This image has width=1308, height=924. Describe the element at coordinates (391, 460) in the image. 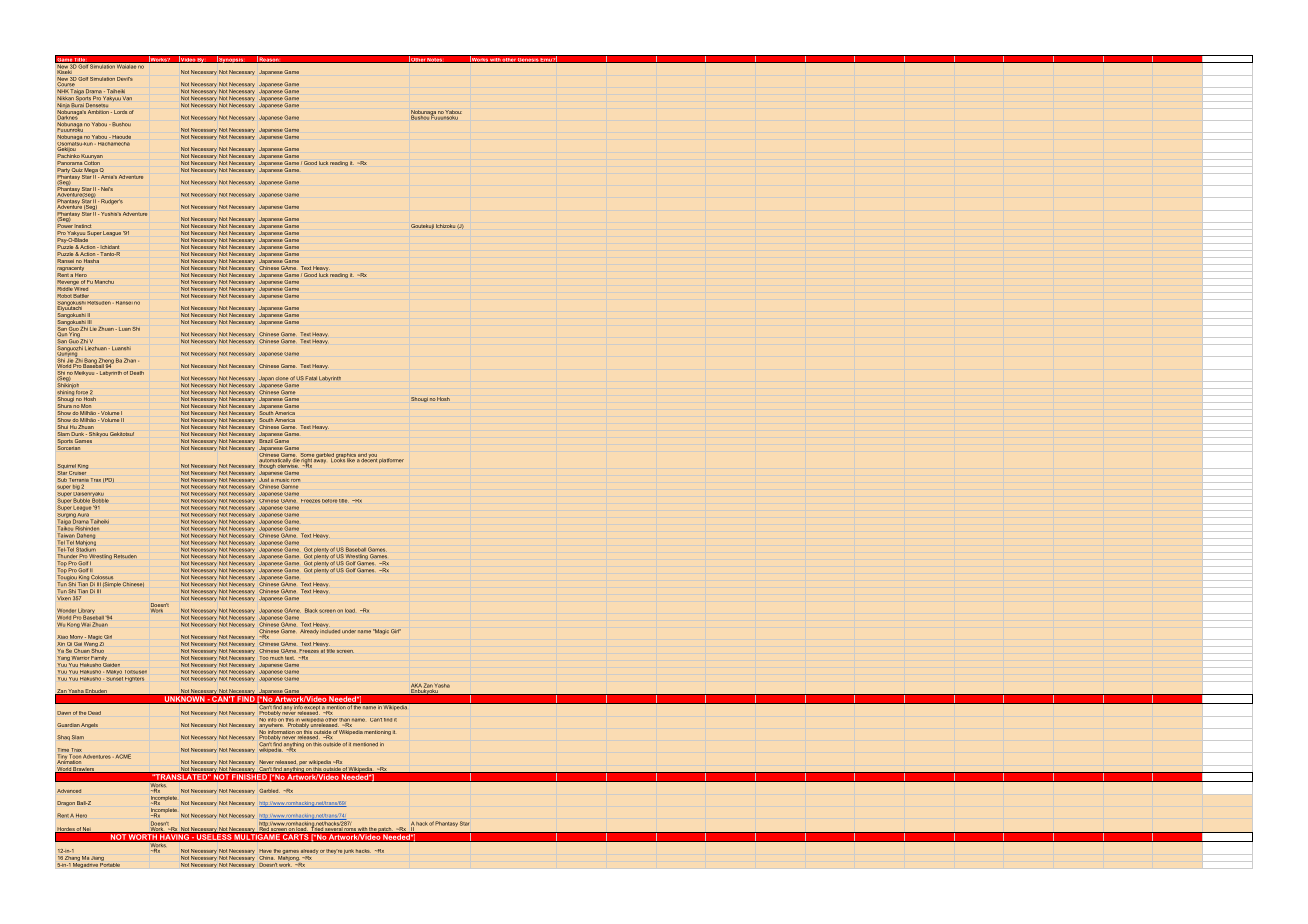

I see `platformer` at that location.
